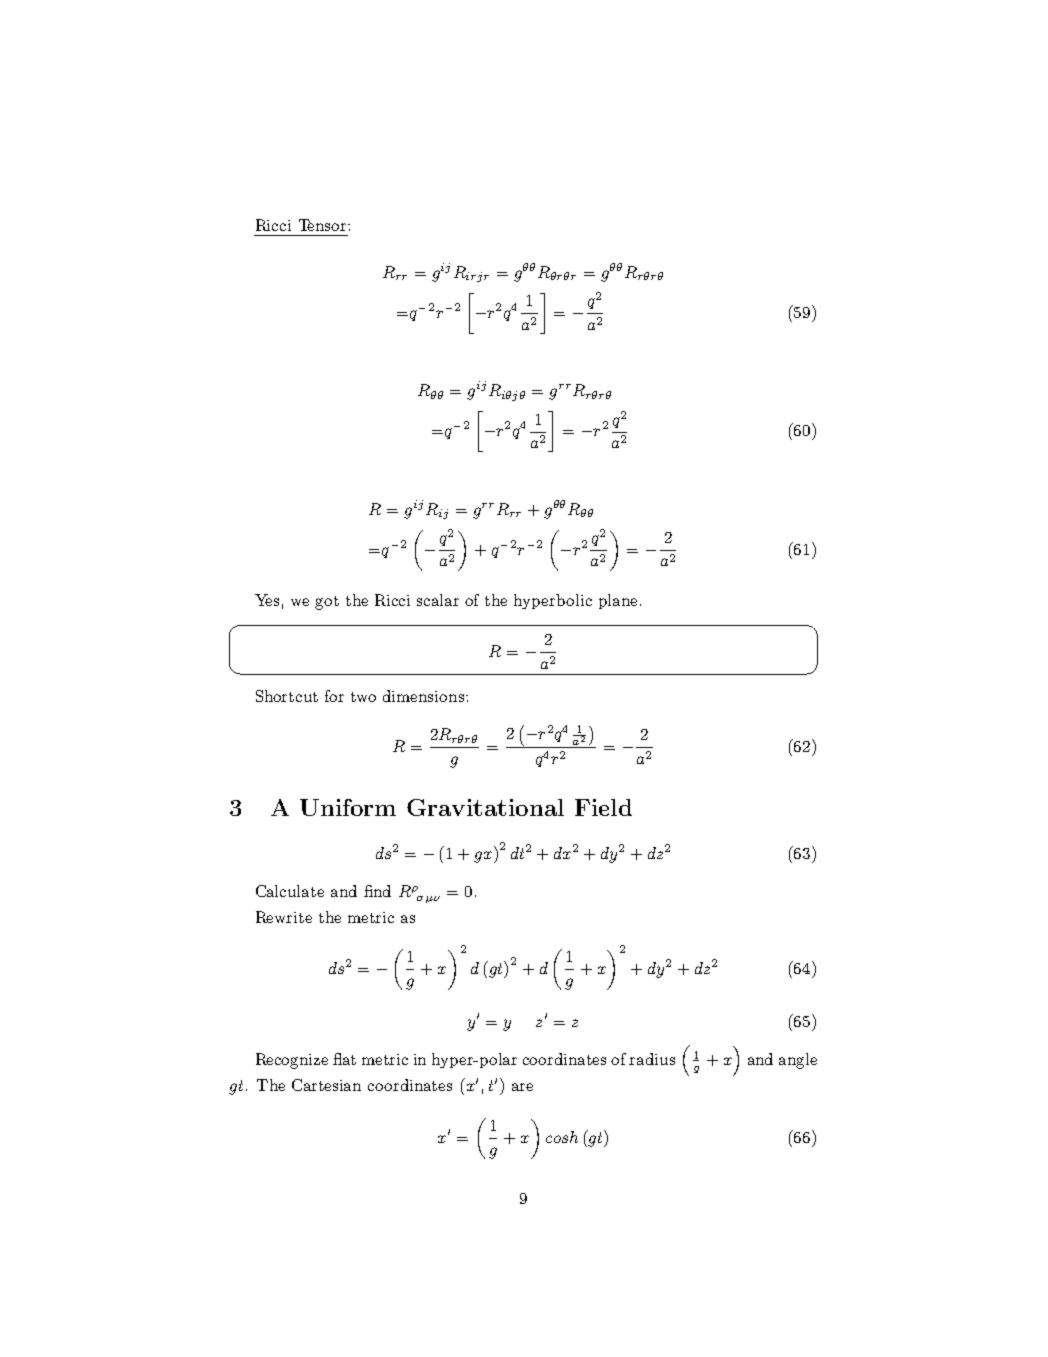  I want to click on Cartesian, so click(326, 1085).
